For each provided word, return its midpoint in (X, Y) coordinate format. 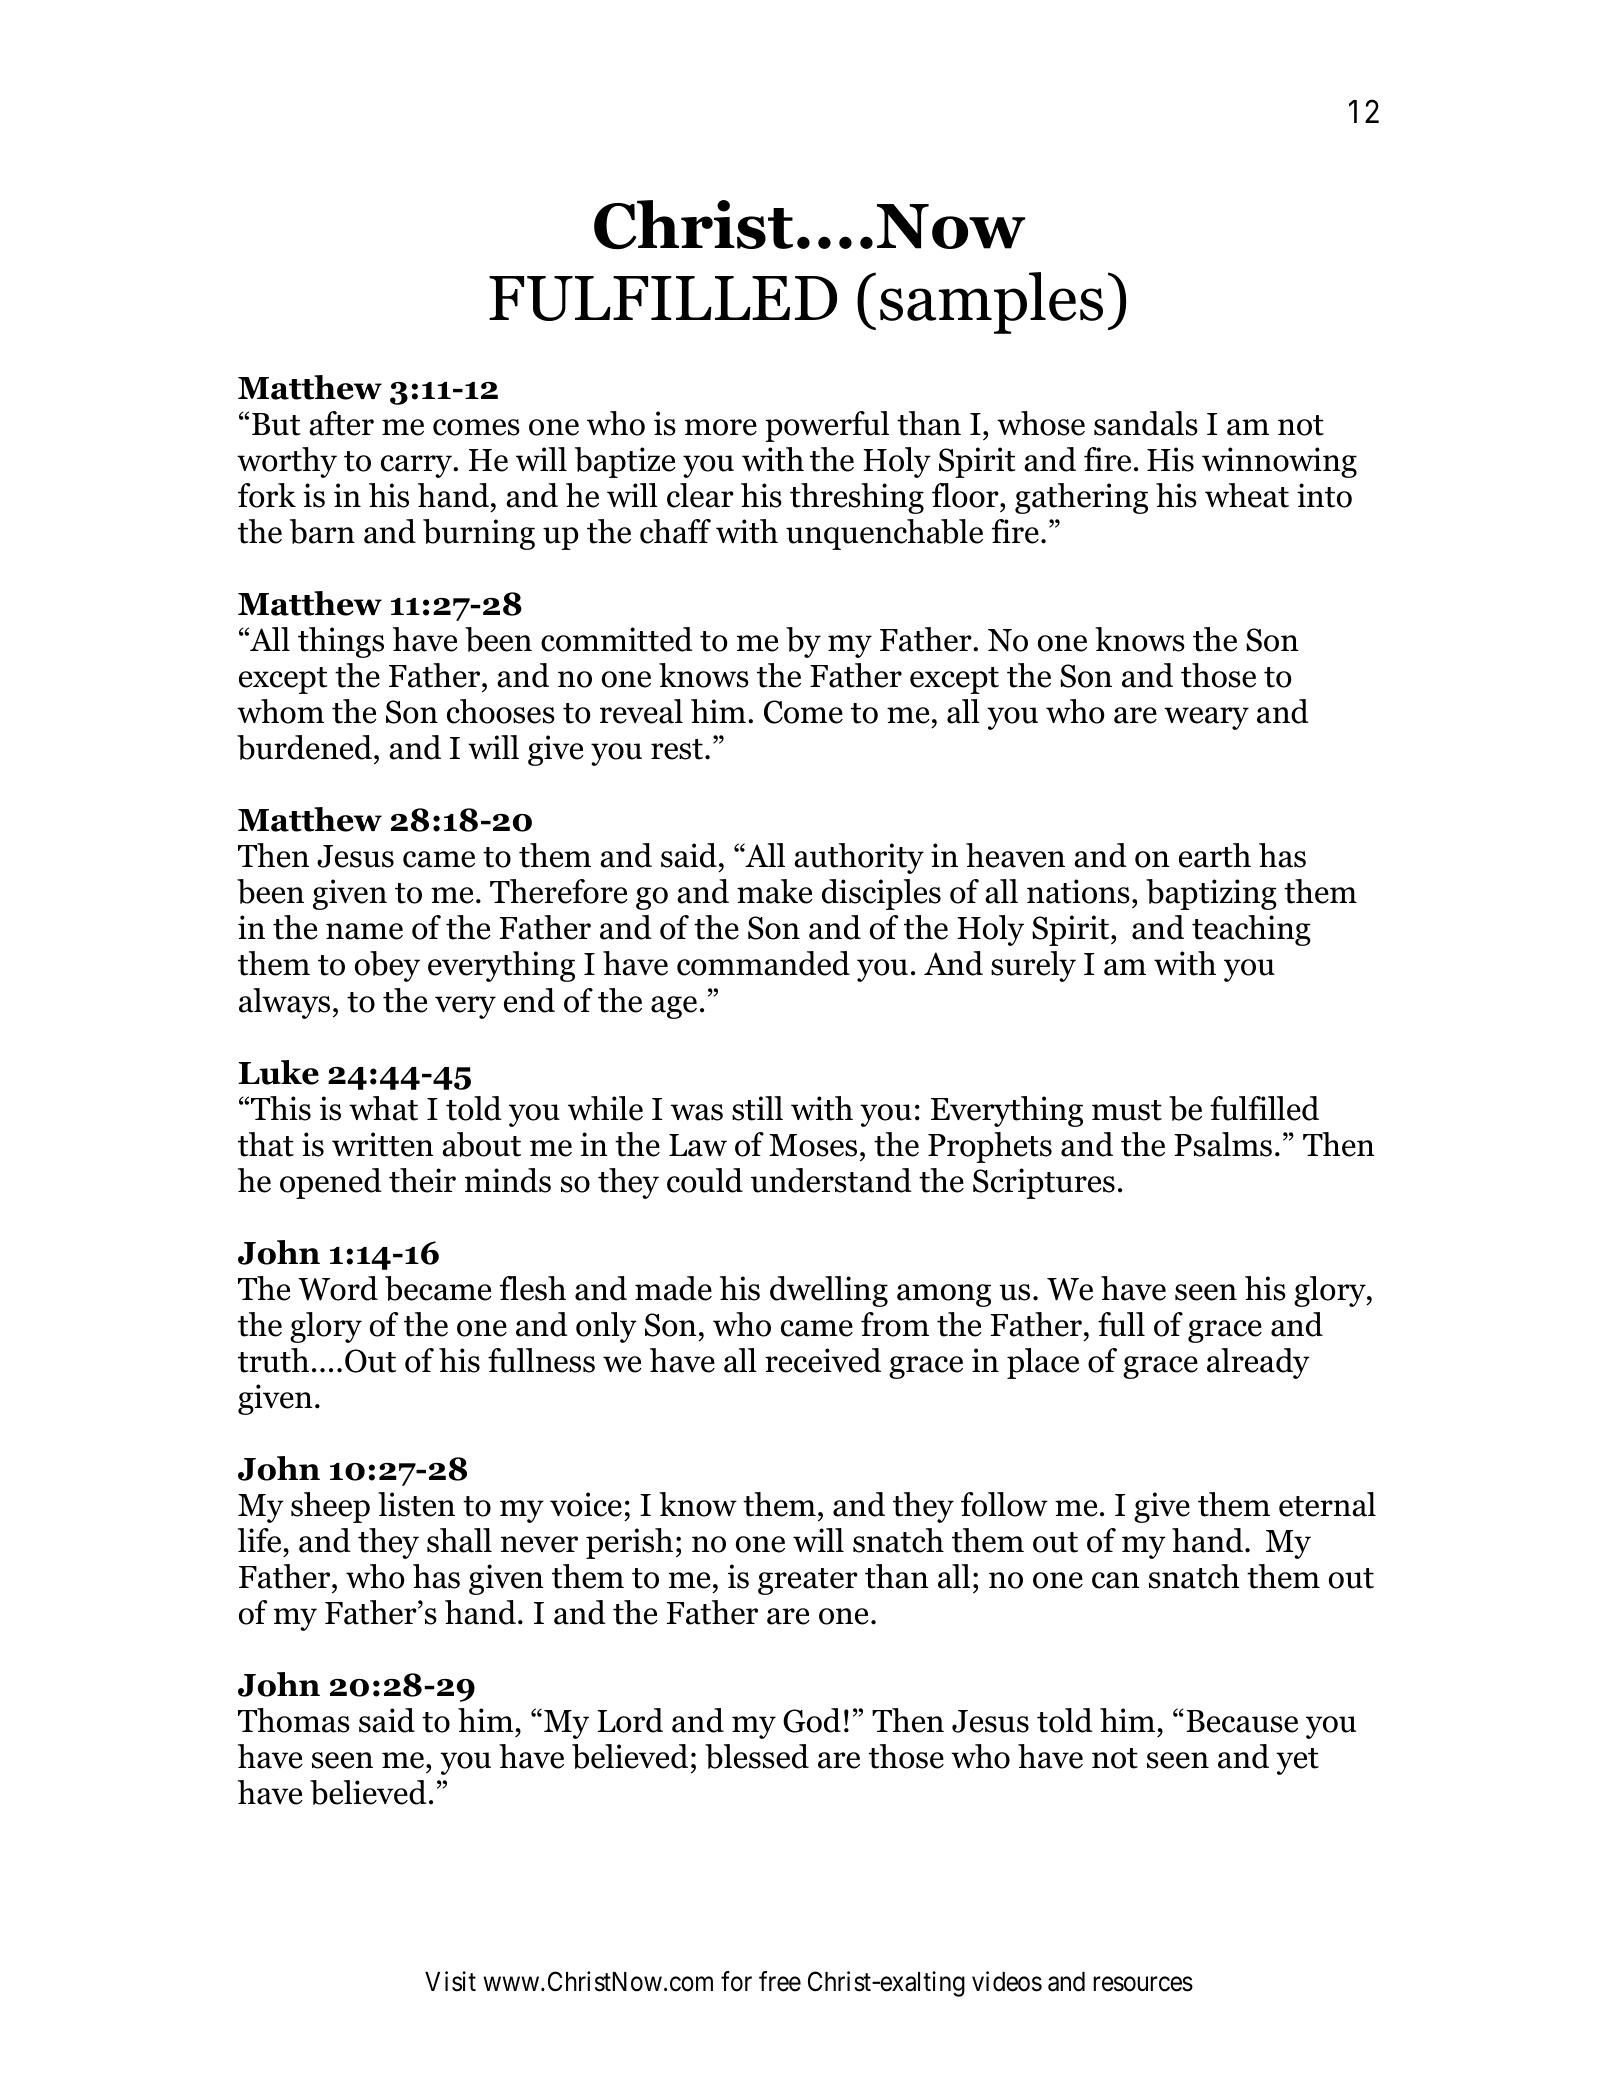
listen (416, 1504)
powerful (827, 426)
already (1258, 1363)
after (341, 423)
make (774, 891)
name (364, 931)
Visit (450, 1981)
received (823, 1360)
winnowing (1279, 462)
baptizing (1211, 894)
